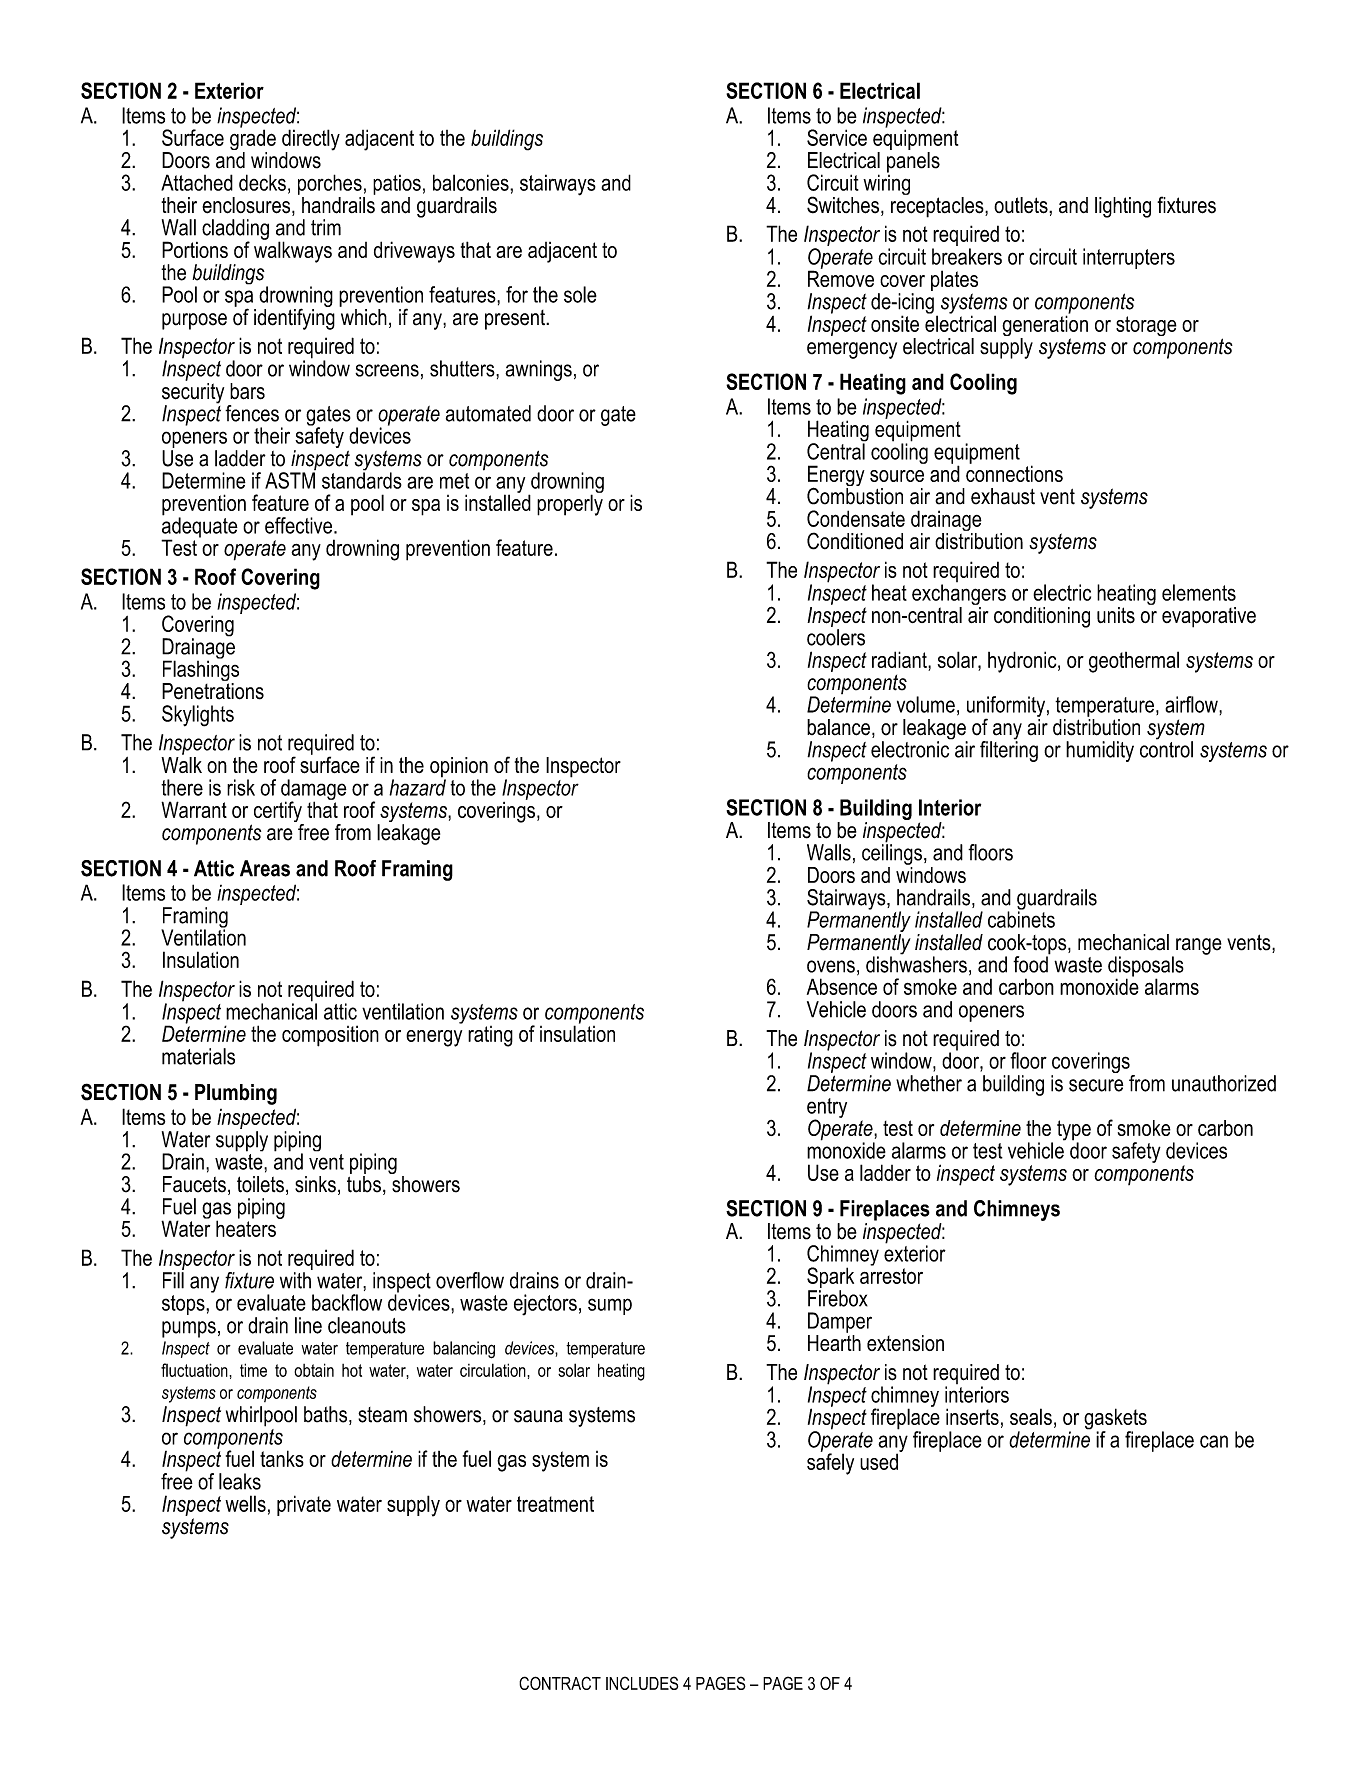 The image size is (1371, 1774). I want to click on sump, so click(610, 1306).
